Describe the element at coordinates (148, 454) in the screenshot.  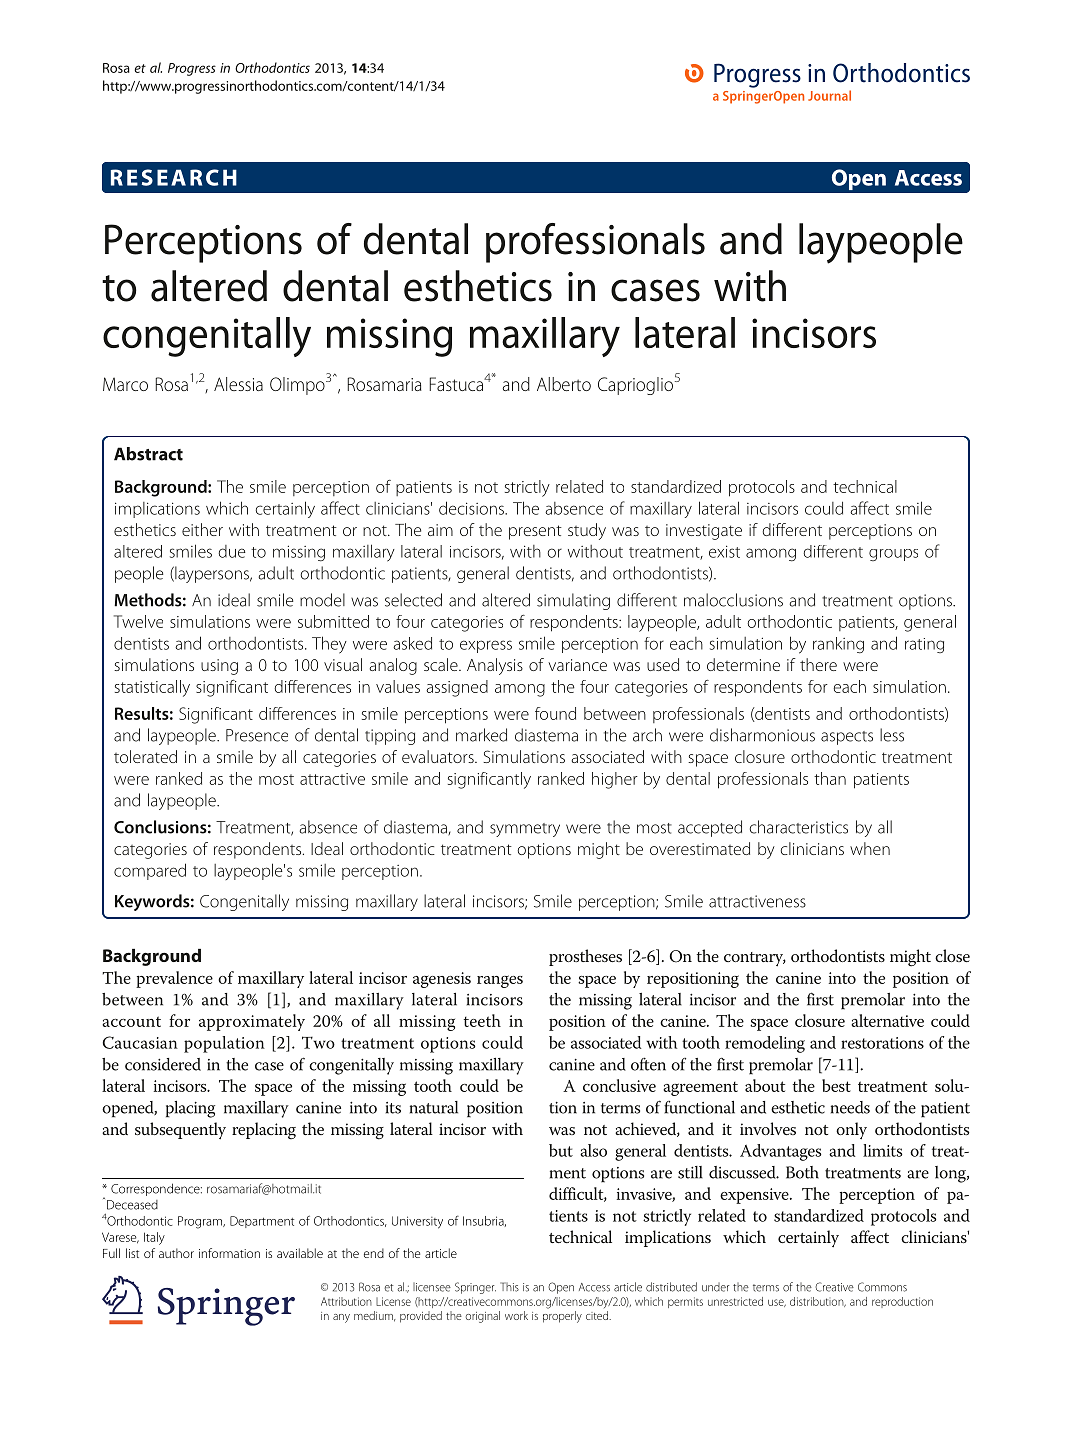
I see `Abstract` at that location.
